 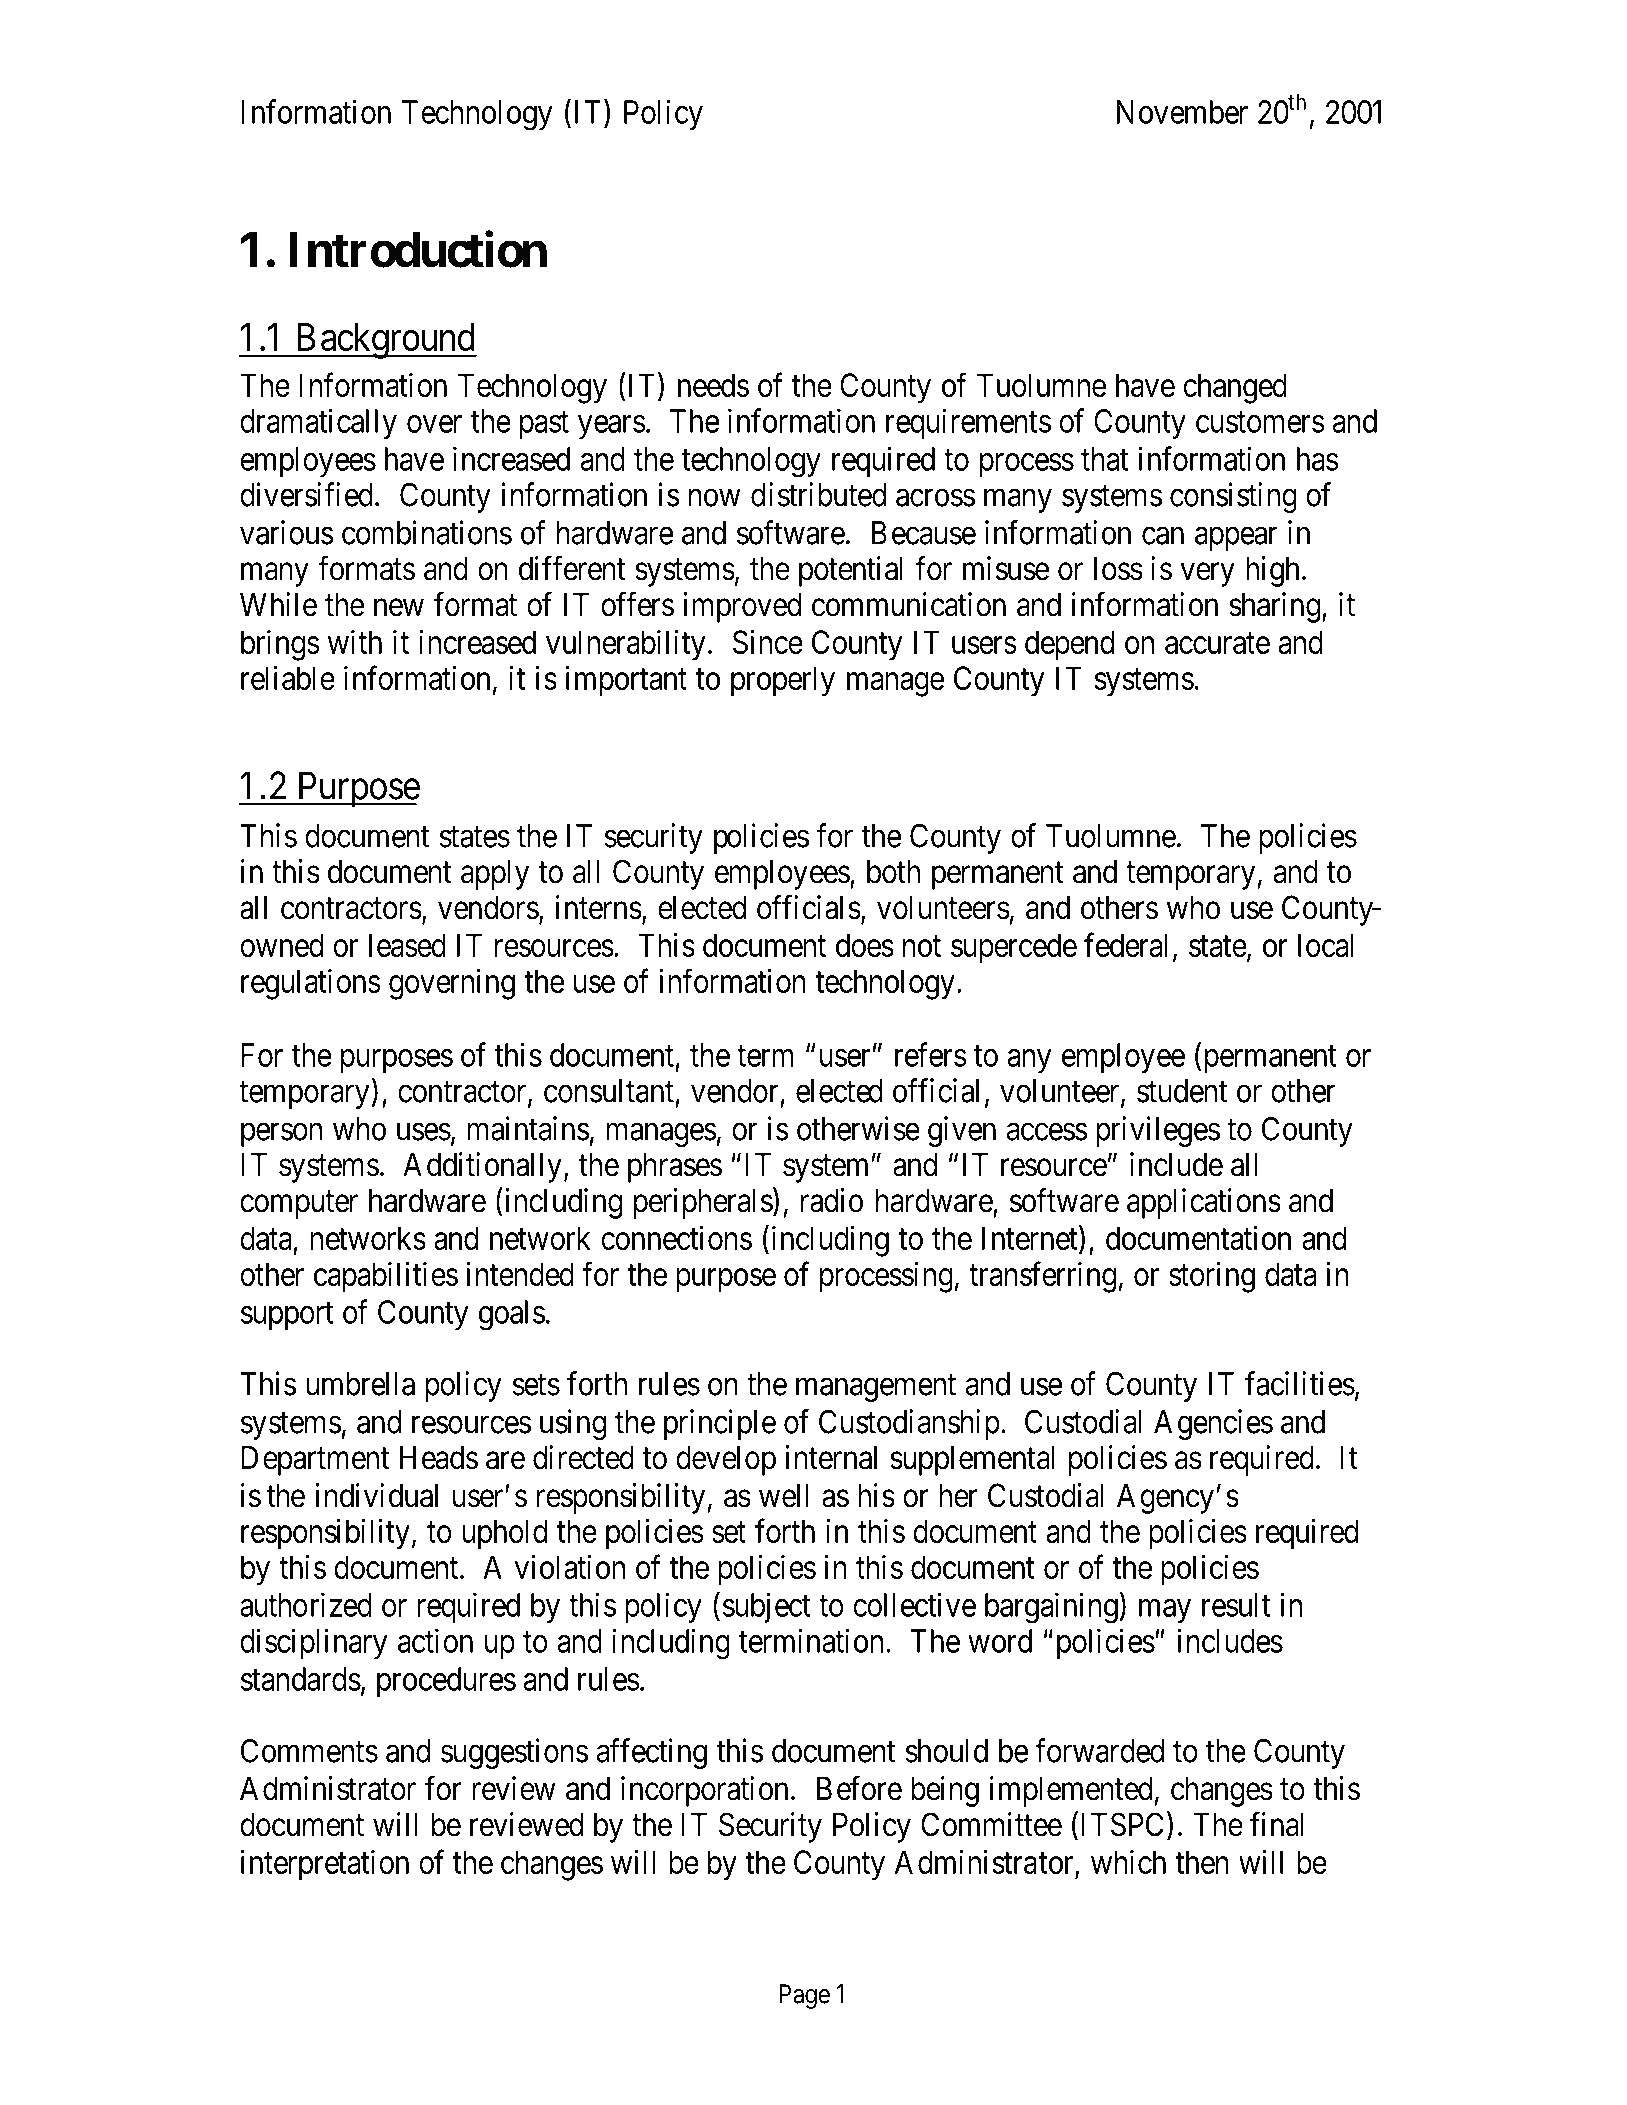 I want to click on leased, so click(x=407, y=945).
